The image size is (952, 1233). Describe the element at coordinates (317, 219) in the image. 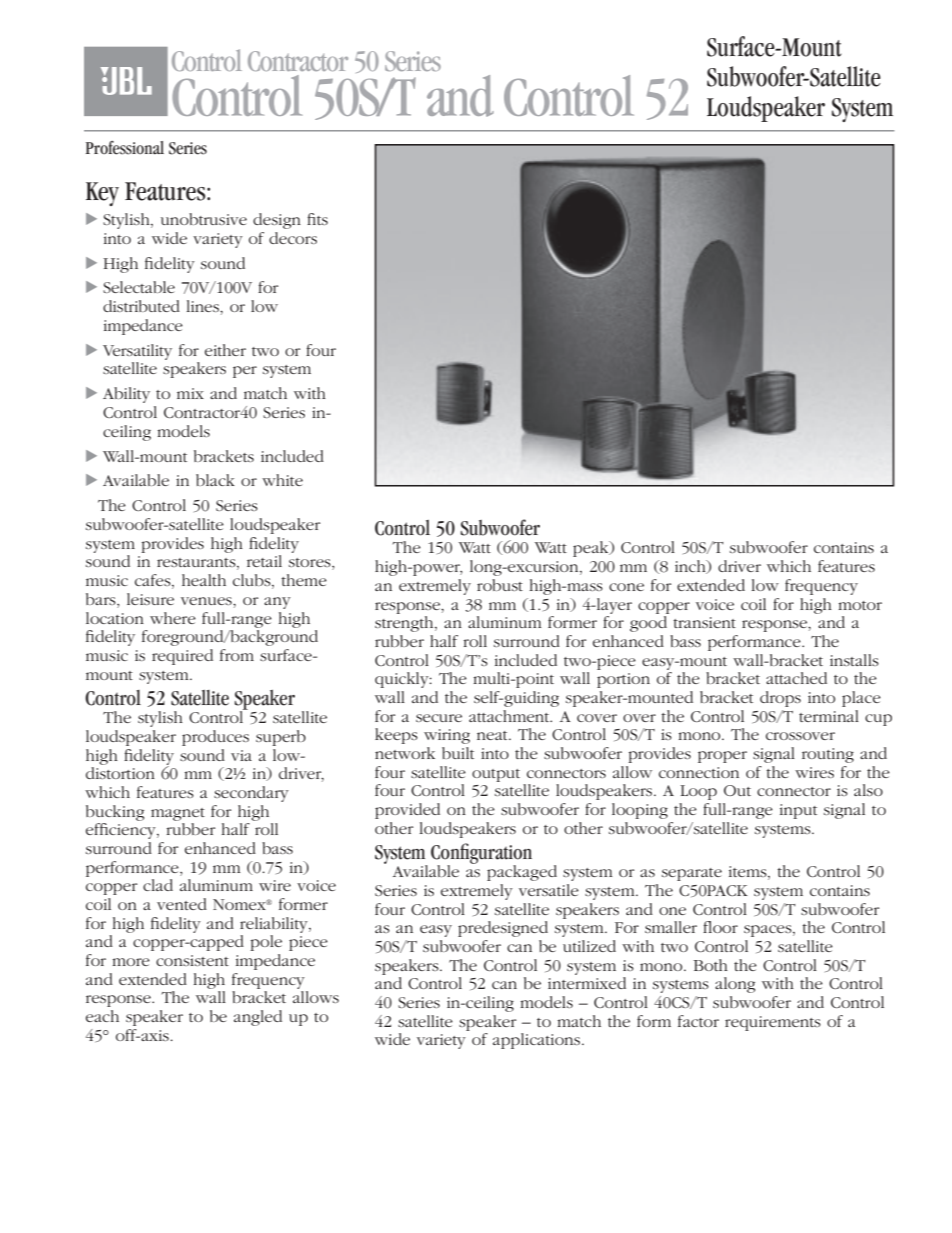

I see `fits` at that location.
